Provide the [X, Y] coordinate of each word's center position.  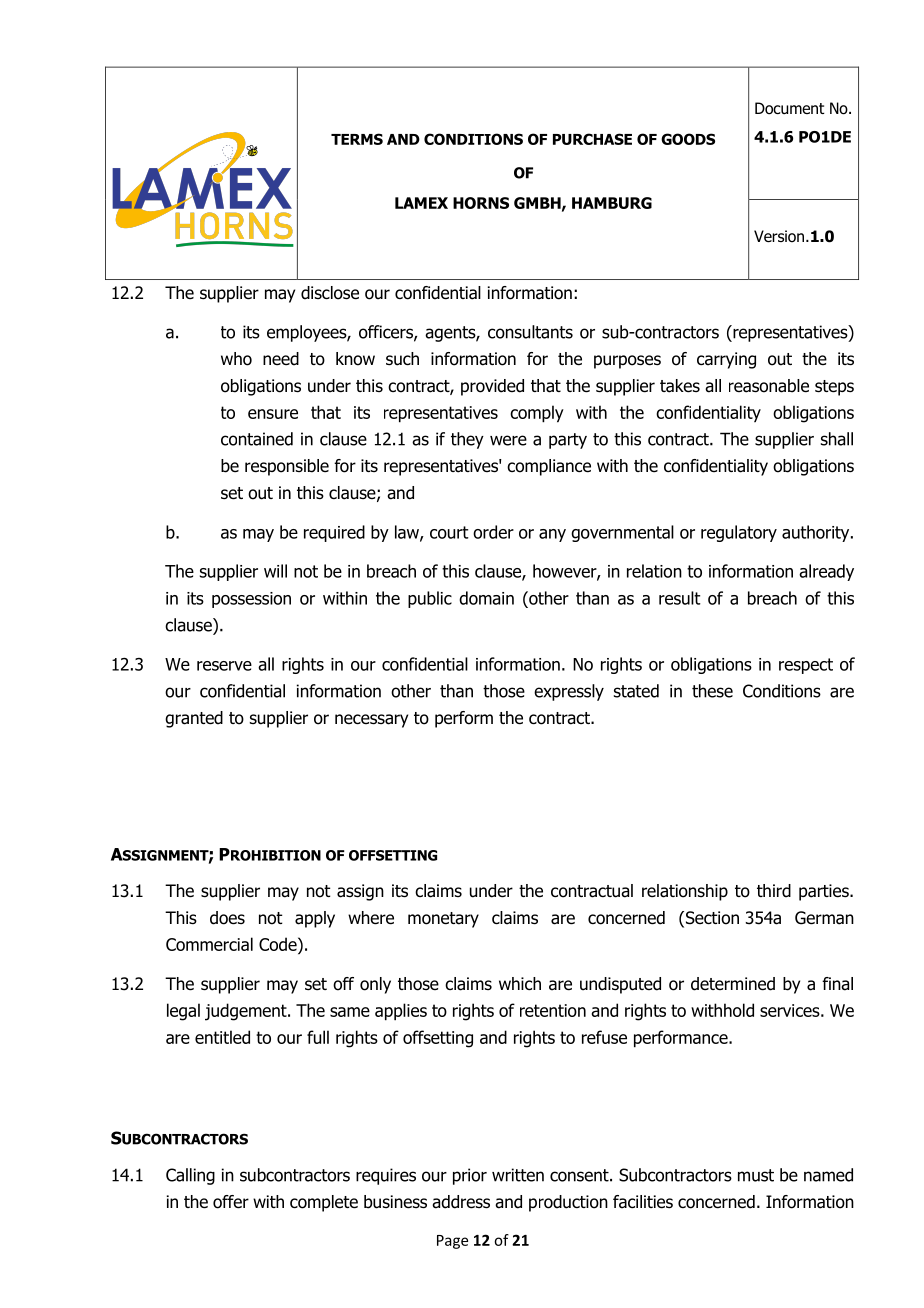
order [493, 532]
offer [231, 1202]
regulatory [739, 533]
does [227, 918]
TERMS [357, 139]
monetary [443, 920]
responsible [287, 467]
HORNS [481, 203]
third [774, 891]
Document [790, 108]
